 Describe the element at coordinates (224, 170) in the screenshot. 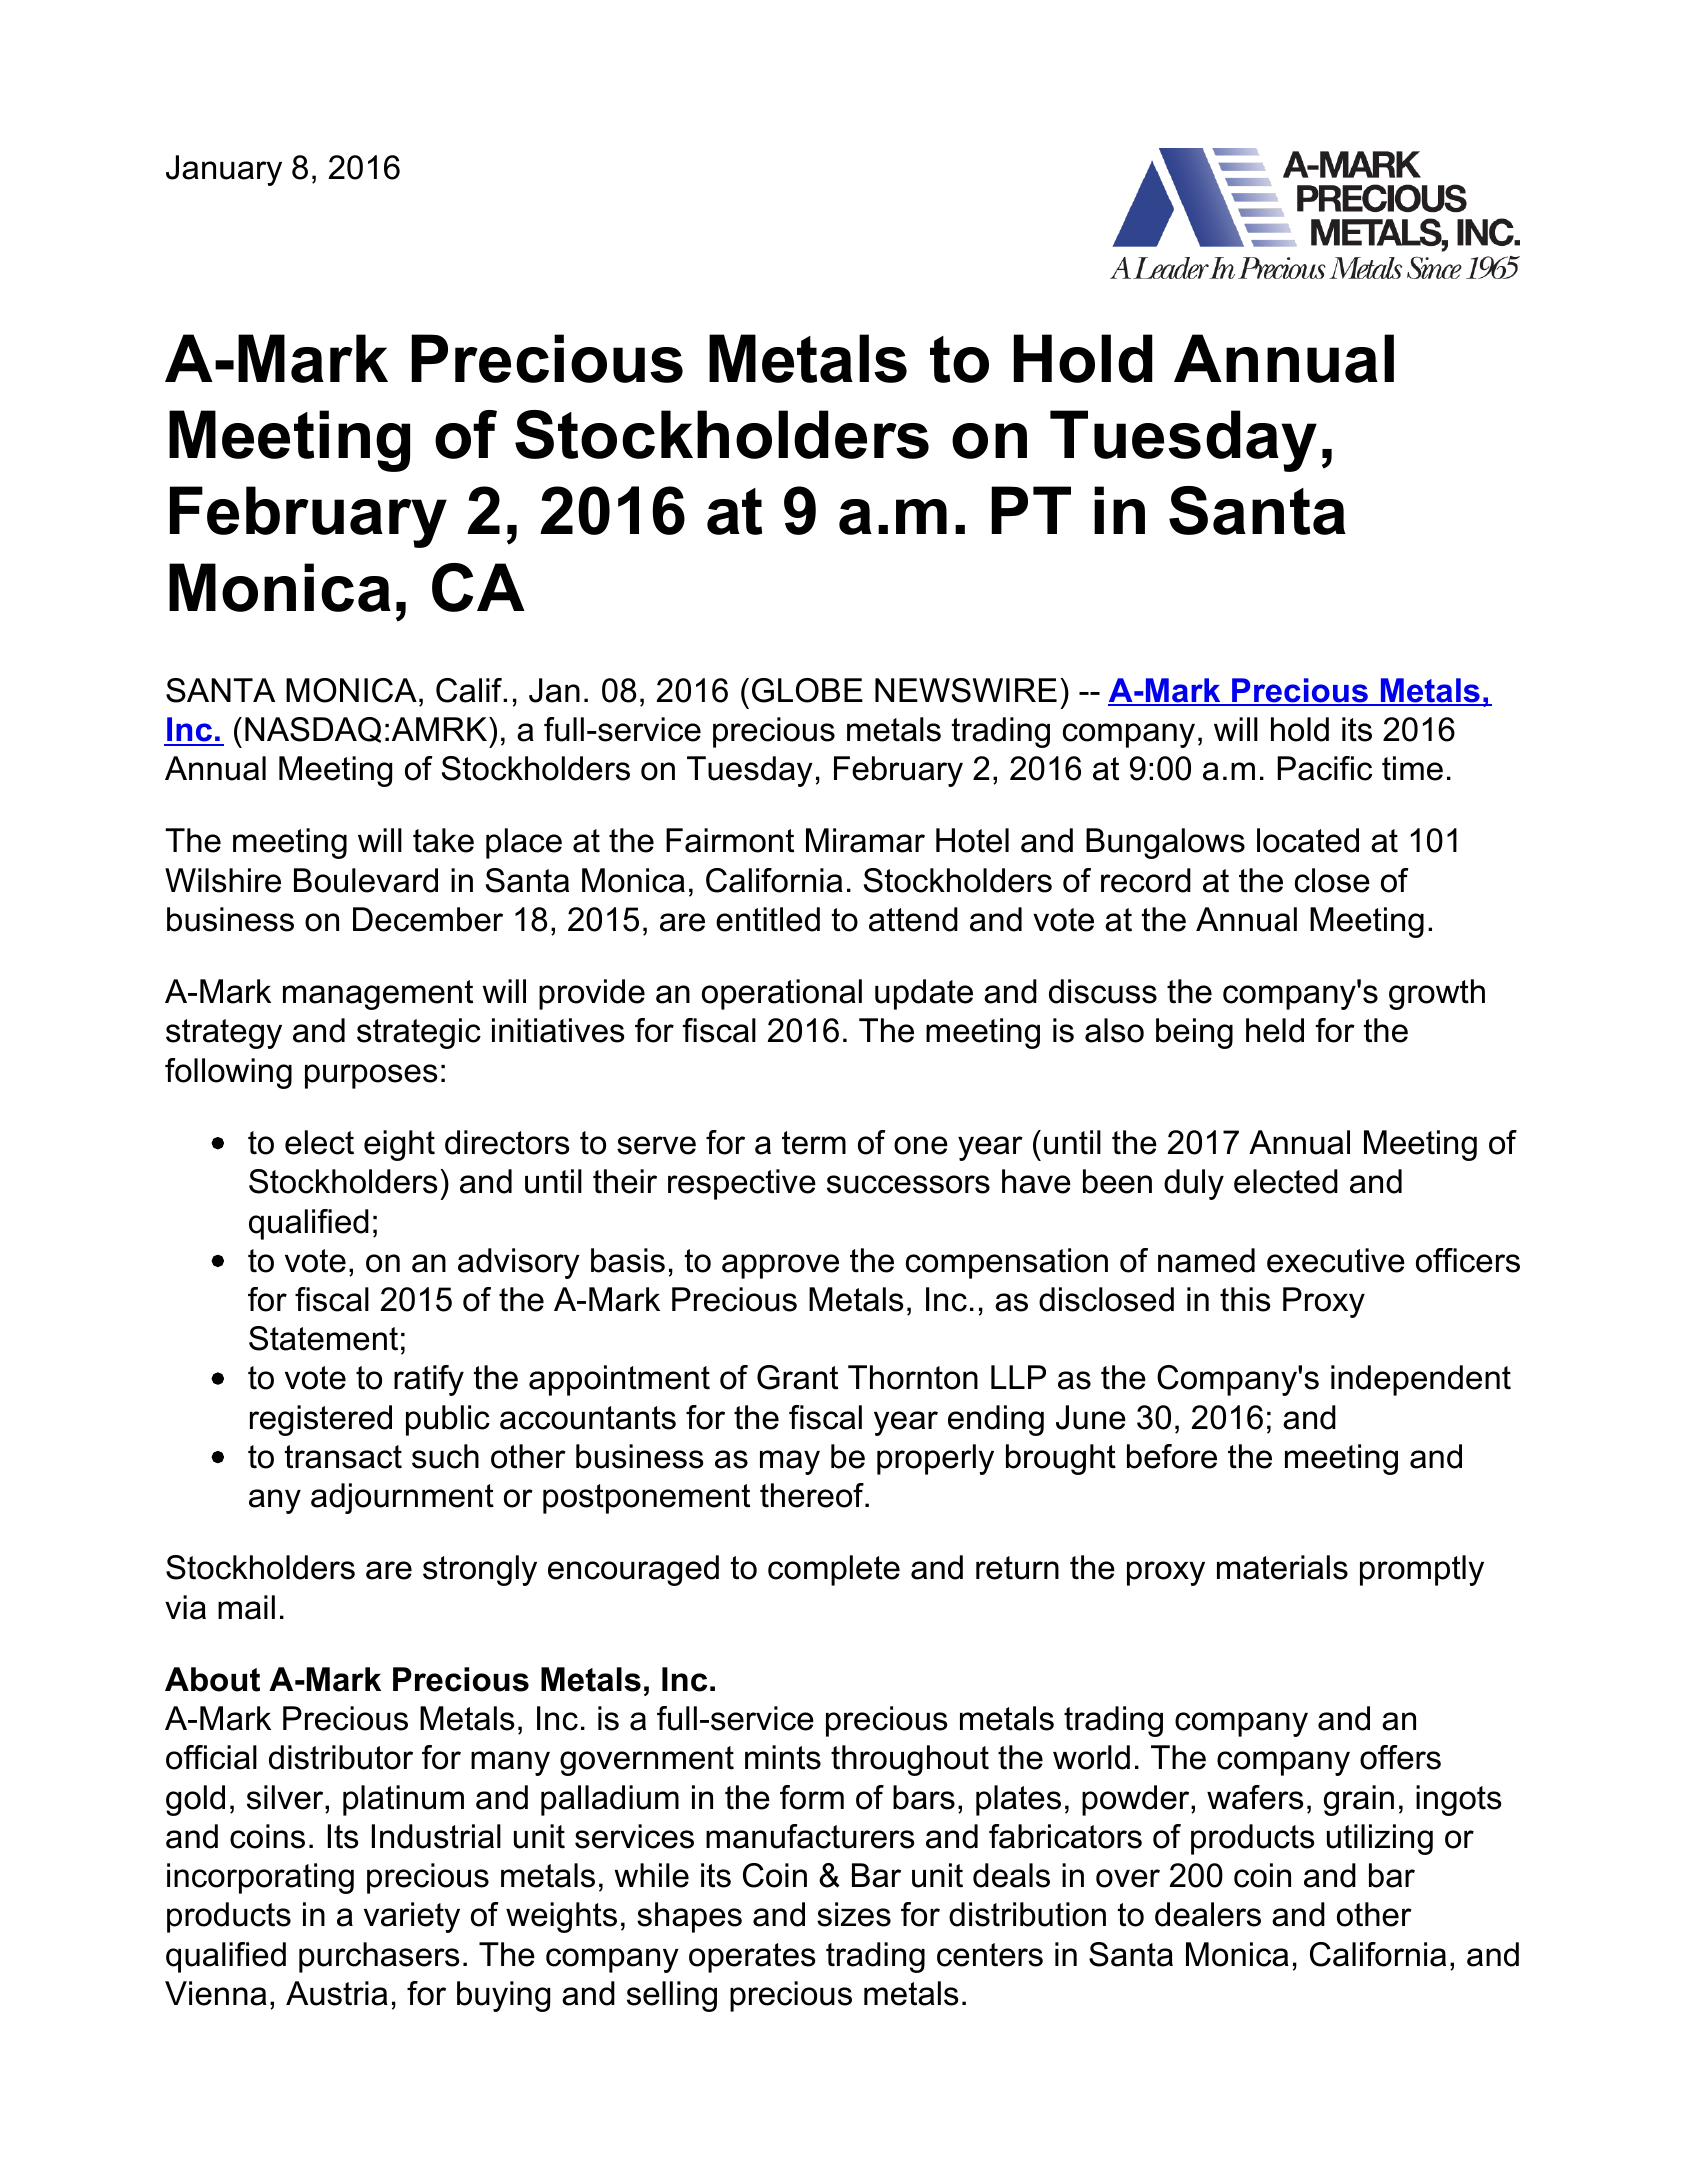

I see `January` at that location.
